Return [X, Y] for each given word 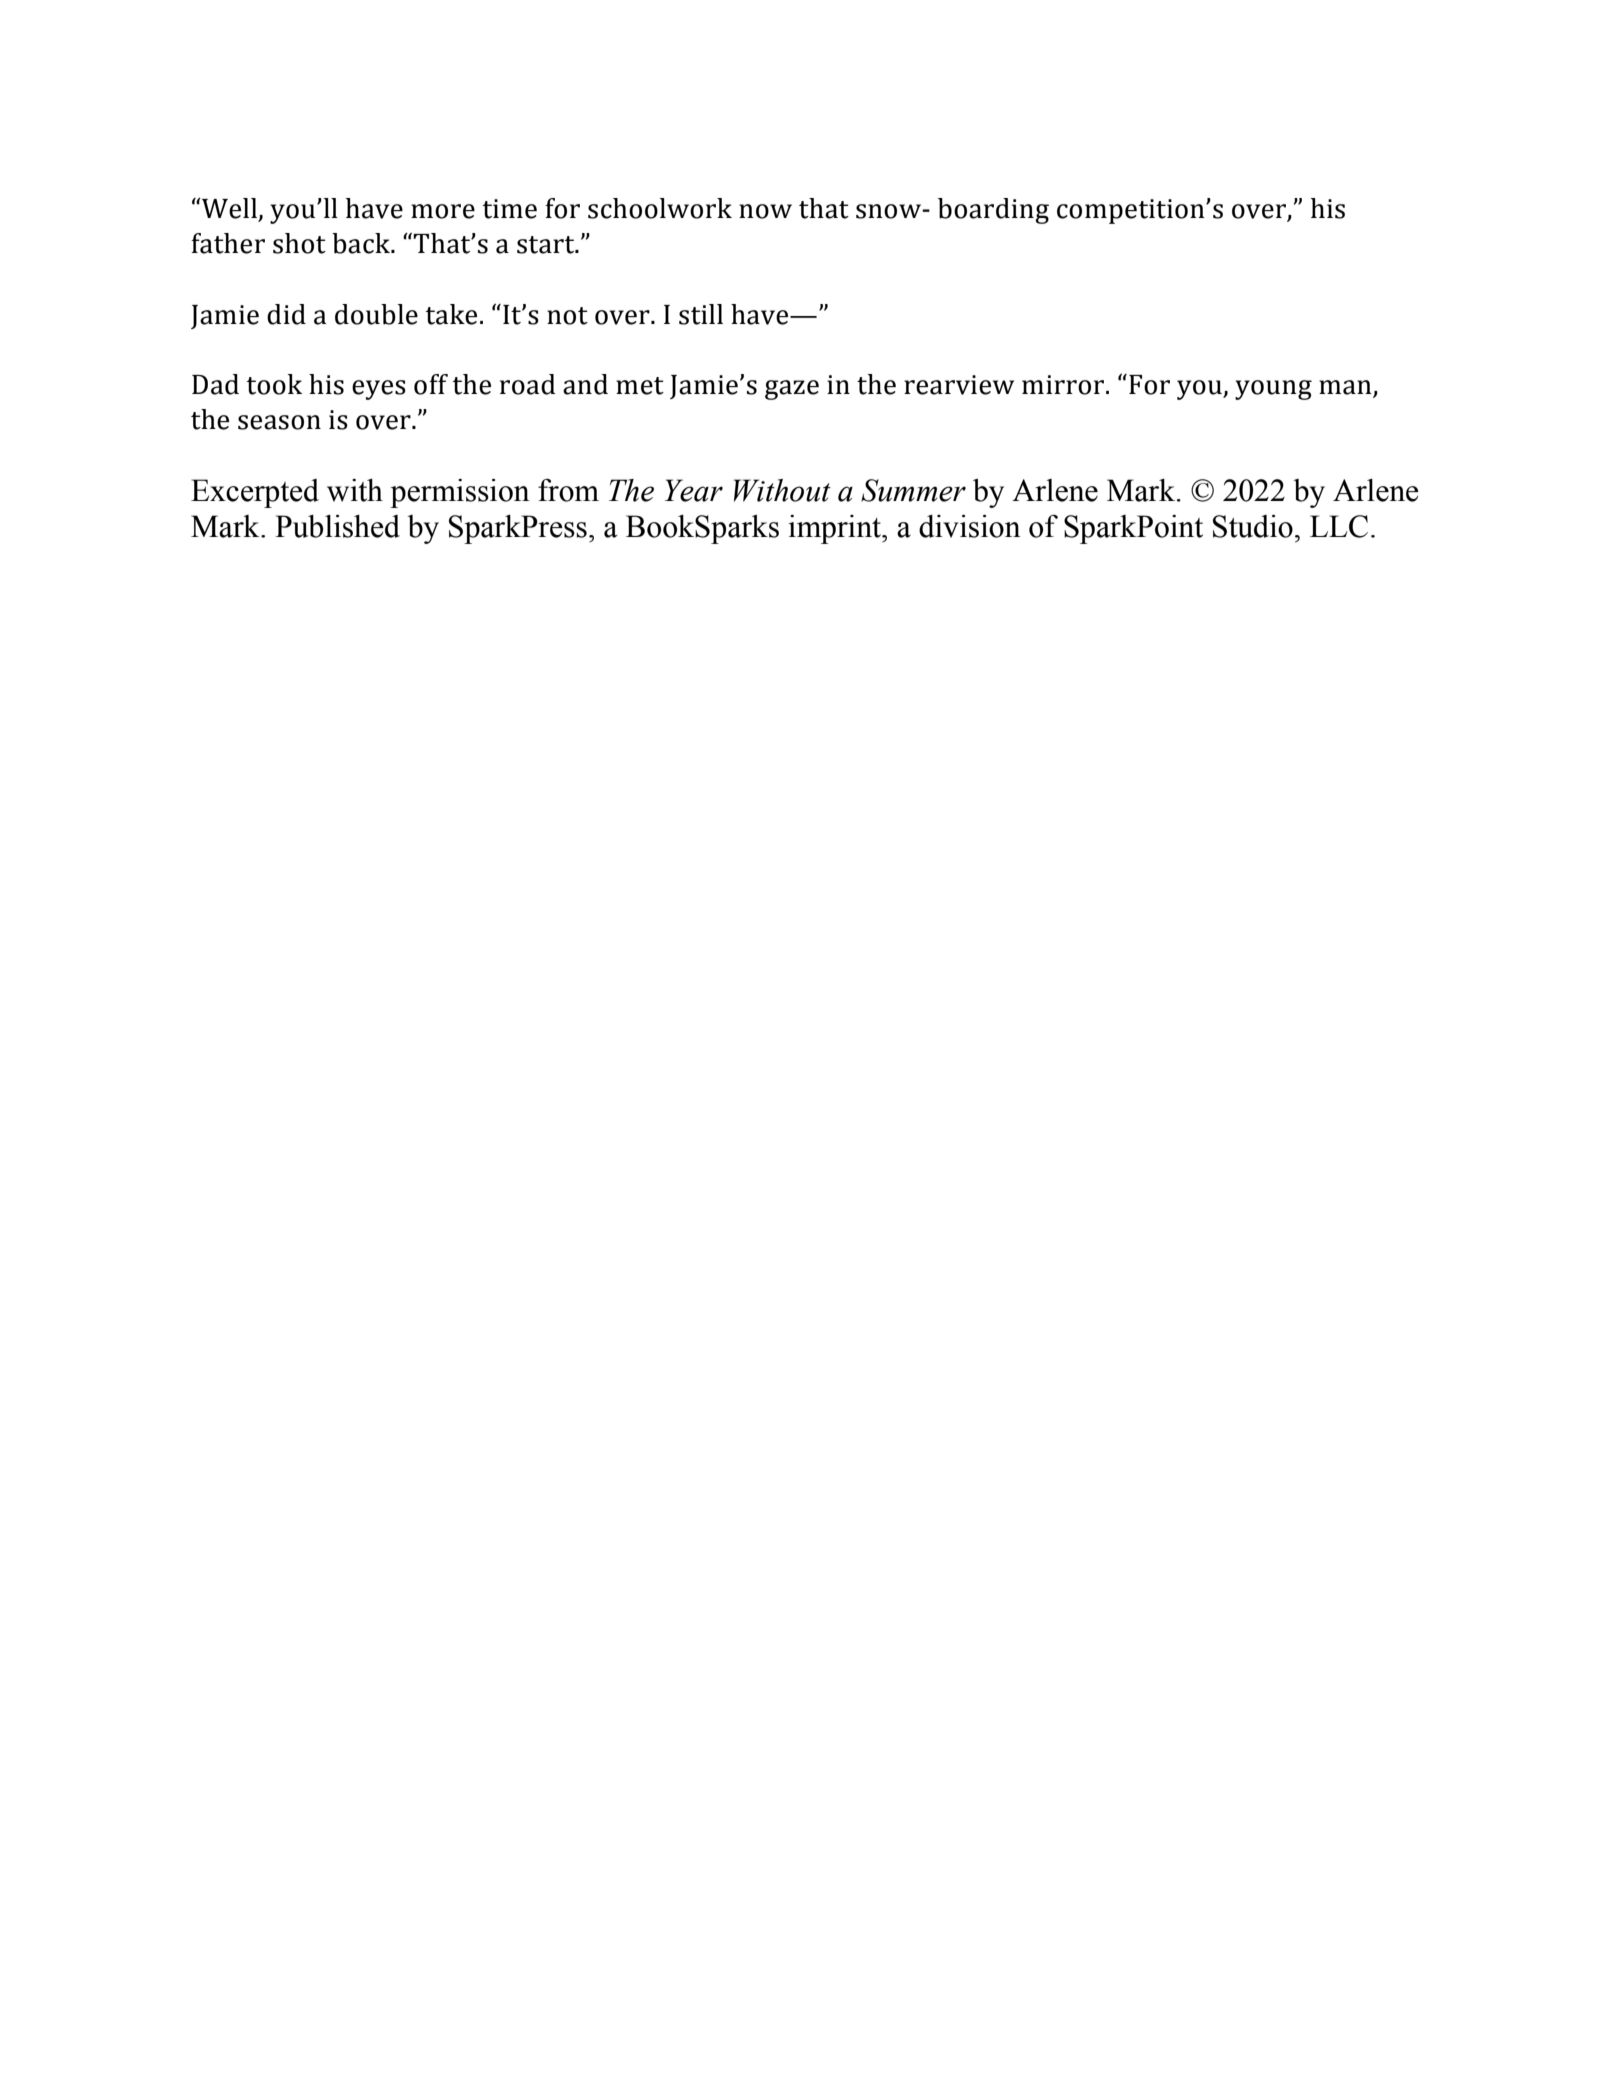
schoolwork [660, 208]
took [274, 384]
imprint [836, 529]
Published [337, 526]
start [547, 245]
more [443, 211]
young [1273, 390]
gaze [792, 390]
